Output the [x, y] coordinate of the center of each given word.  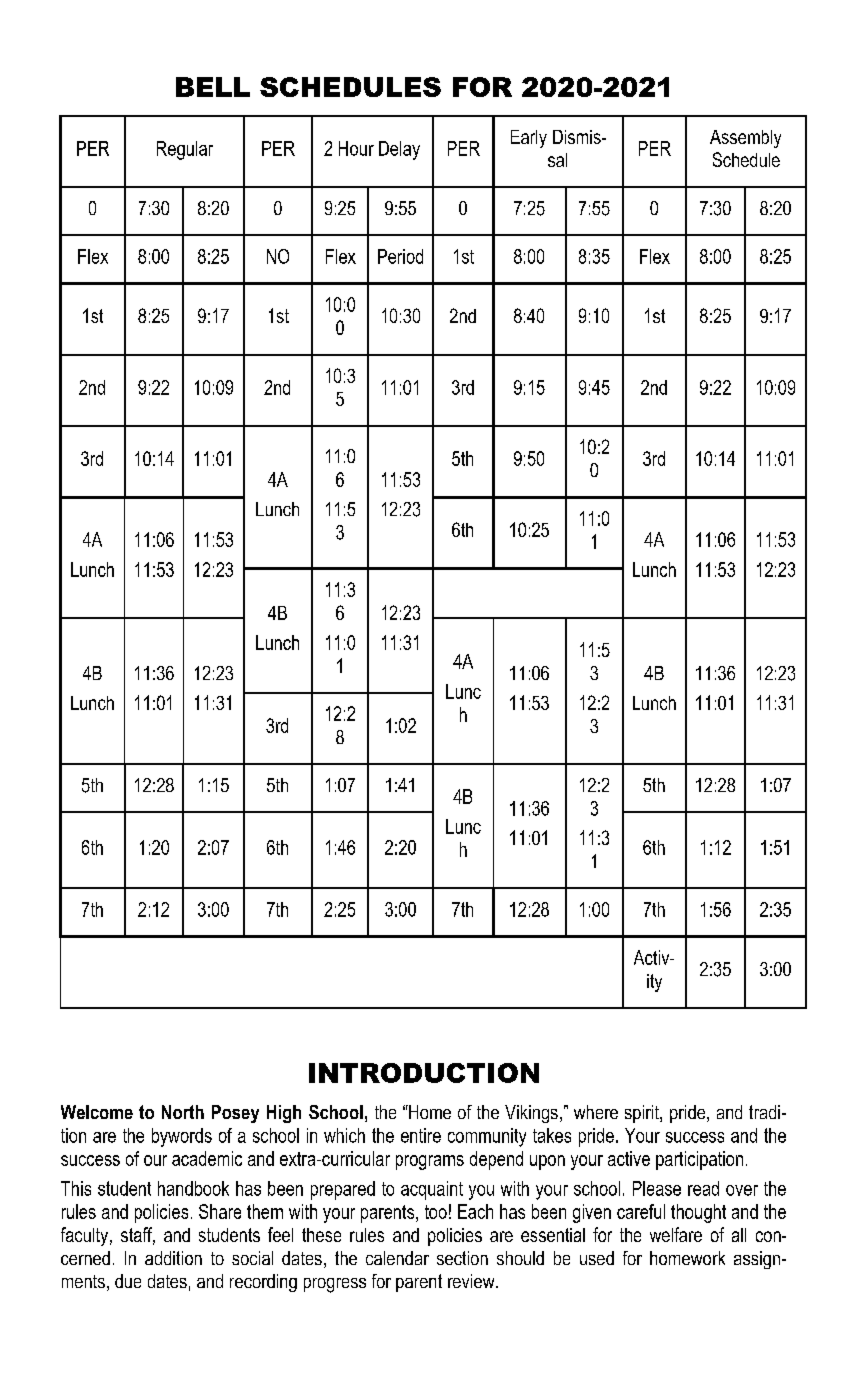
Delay [399, 150]
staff [138, 1236]
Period [400, 256]
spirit [643, 1114]
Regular [185, 150]
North [183, 1112]
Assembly [745, 139]
